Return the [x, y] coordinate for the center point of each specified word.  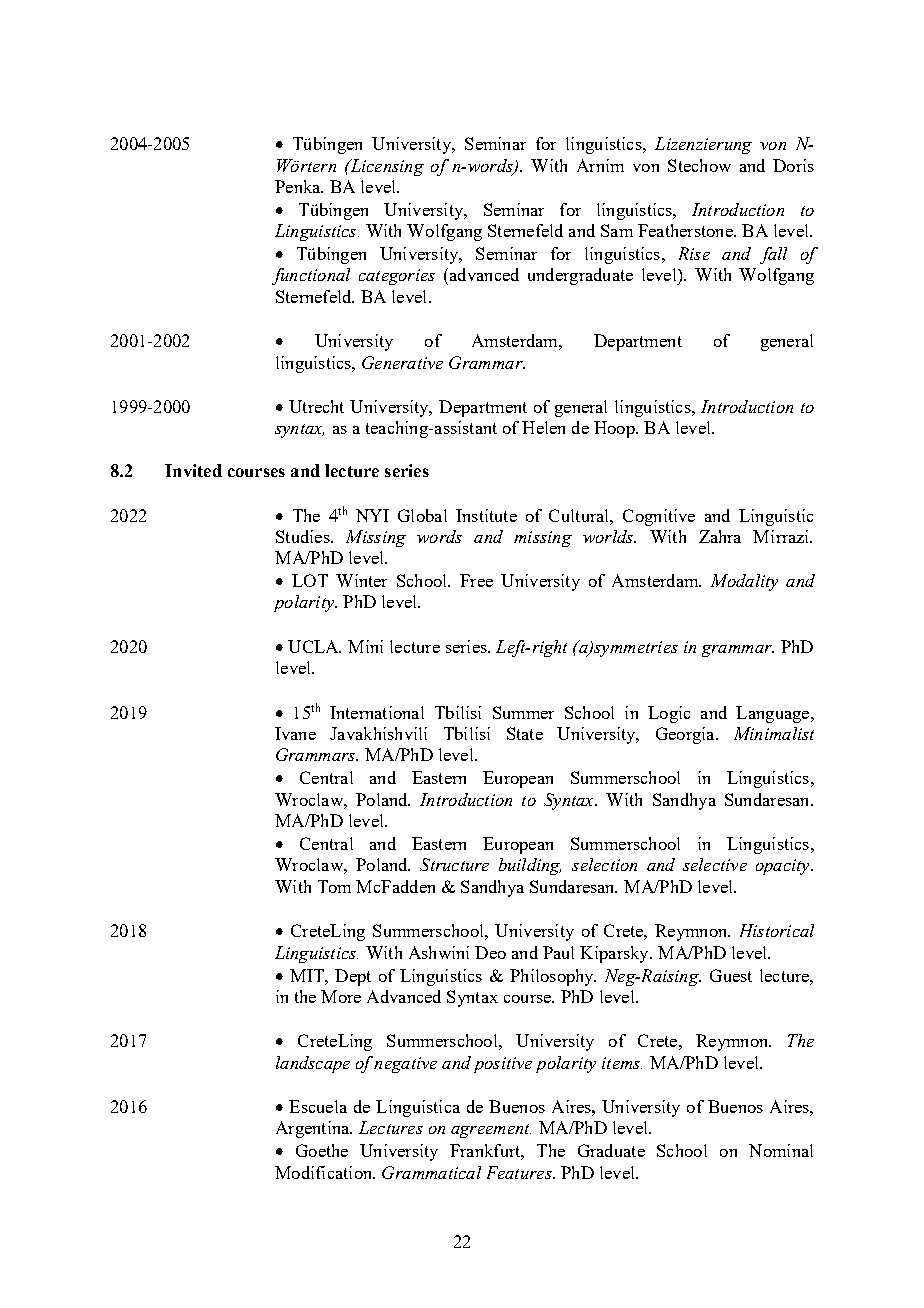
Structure [454, 864]
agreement [491, 1131]
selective [715, 864]
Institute [486, 515]
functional [311, 276]
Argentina [314, 1129]
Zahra [720, 536]
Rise [694, 253]
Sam [617, 230]
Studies [304, 536]
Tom [334, 886]
